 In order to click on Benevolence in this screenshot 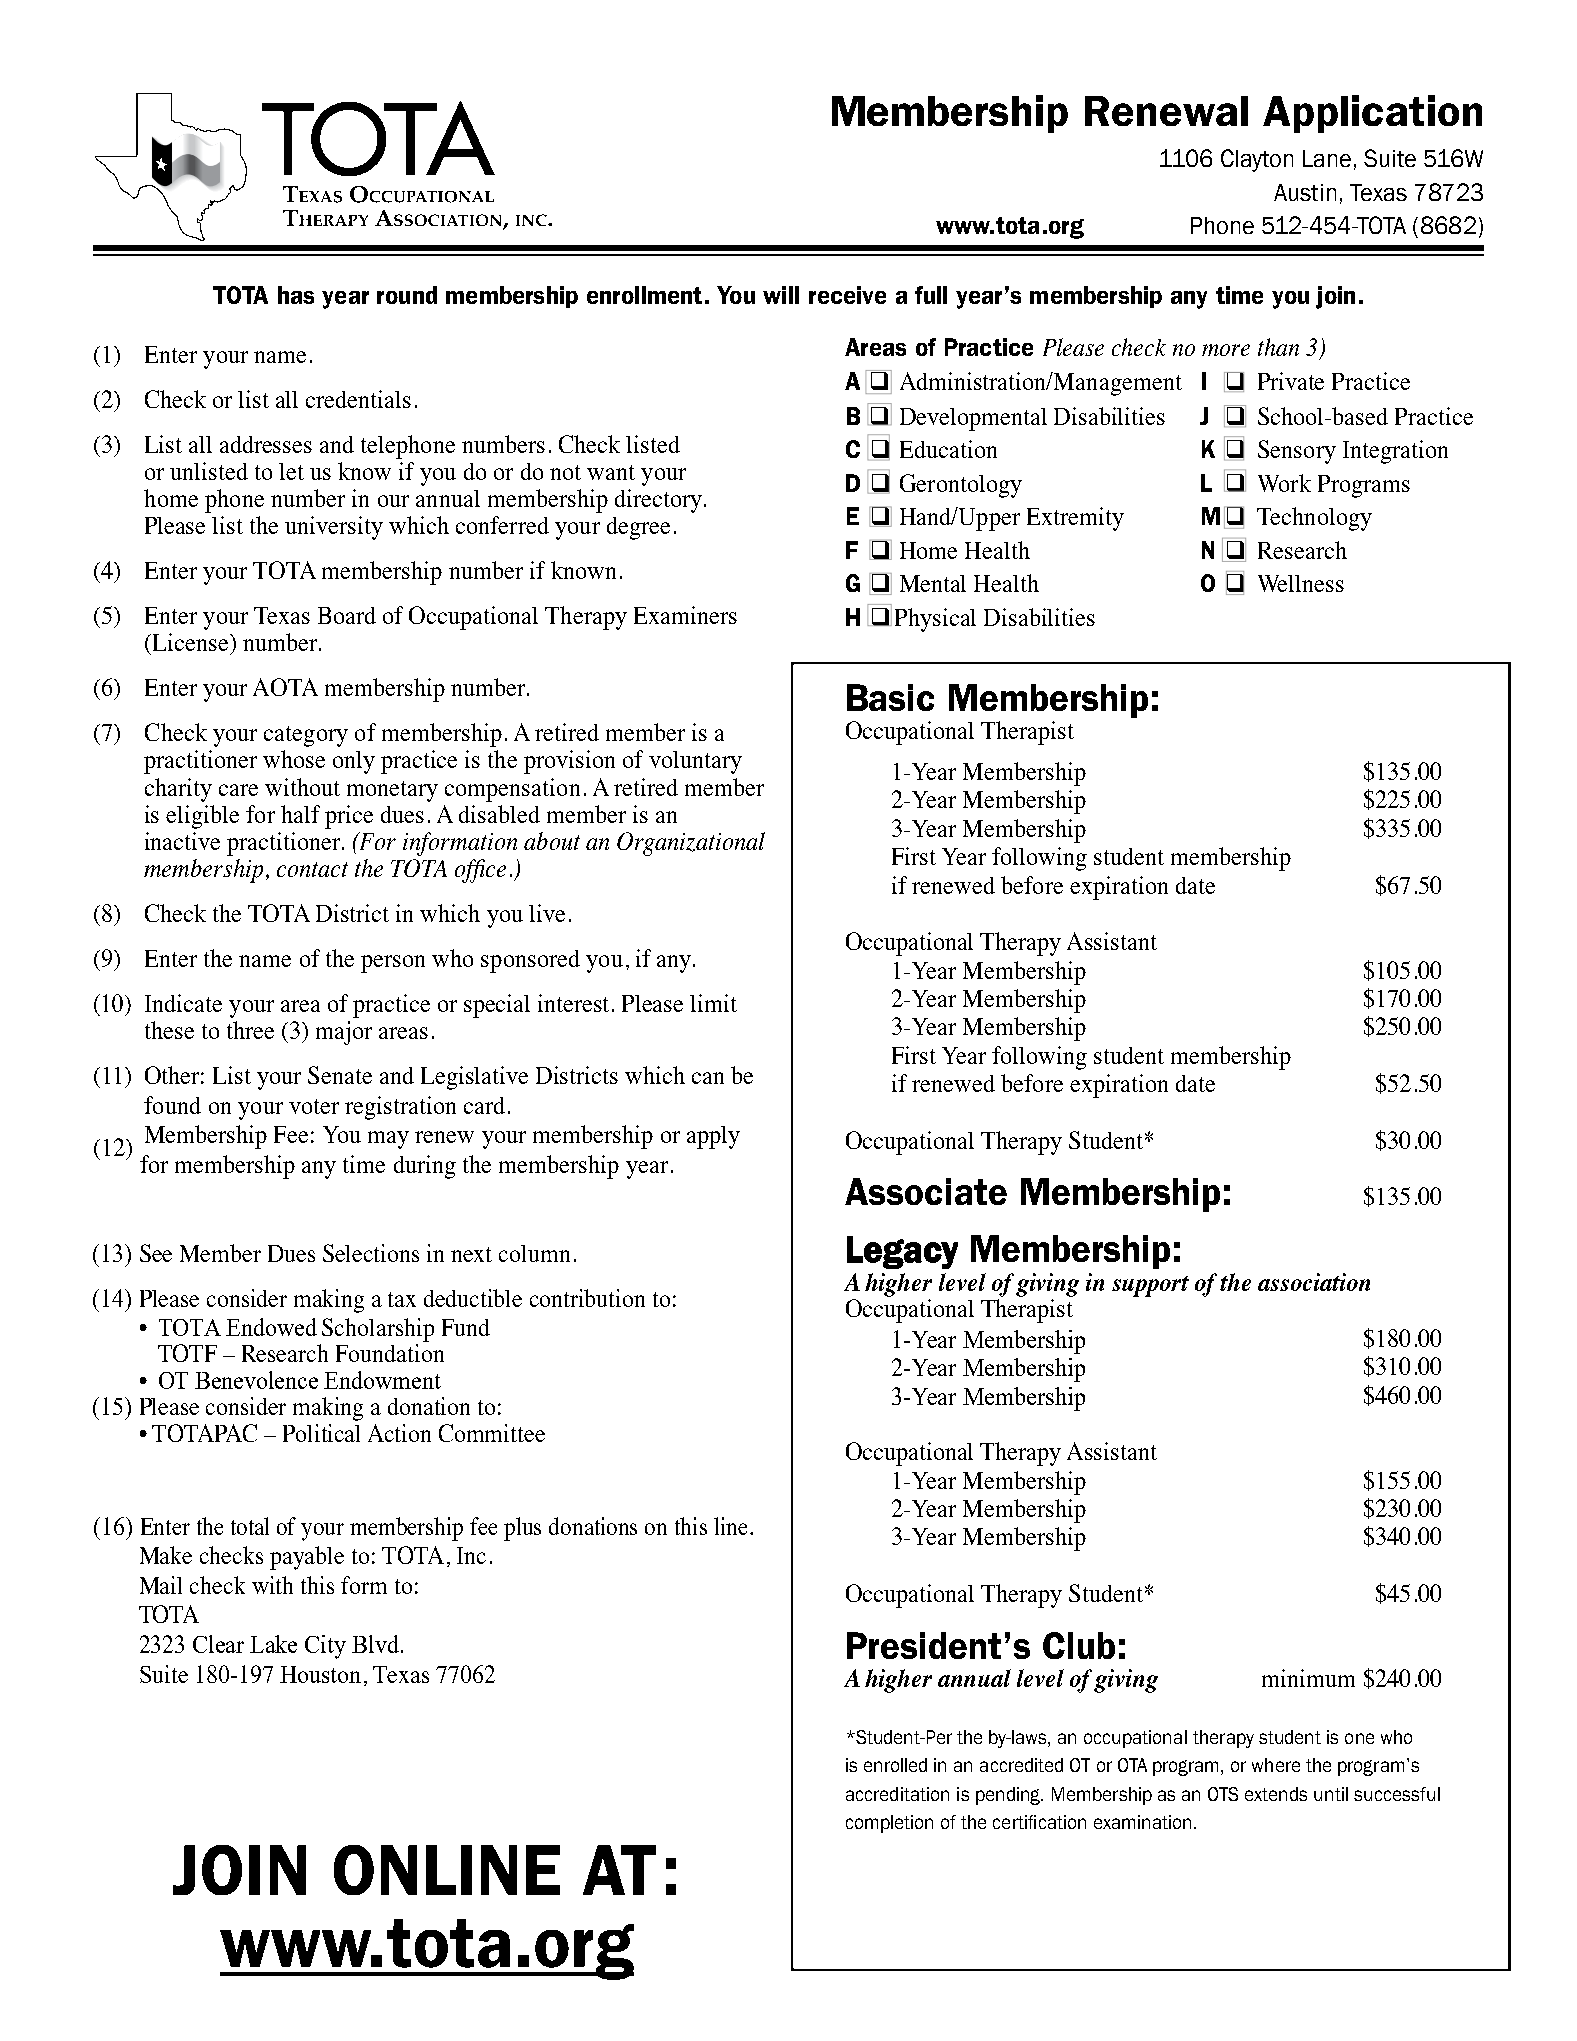, I will do `click(256, 1380)`.
